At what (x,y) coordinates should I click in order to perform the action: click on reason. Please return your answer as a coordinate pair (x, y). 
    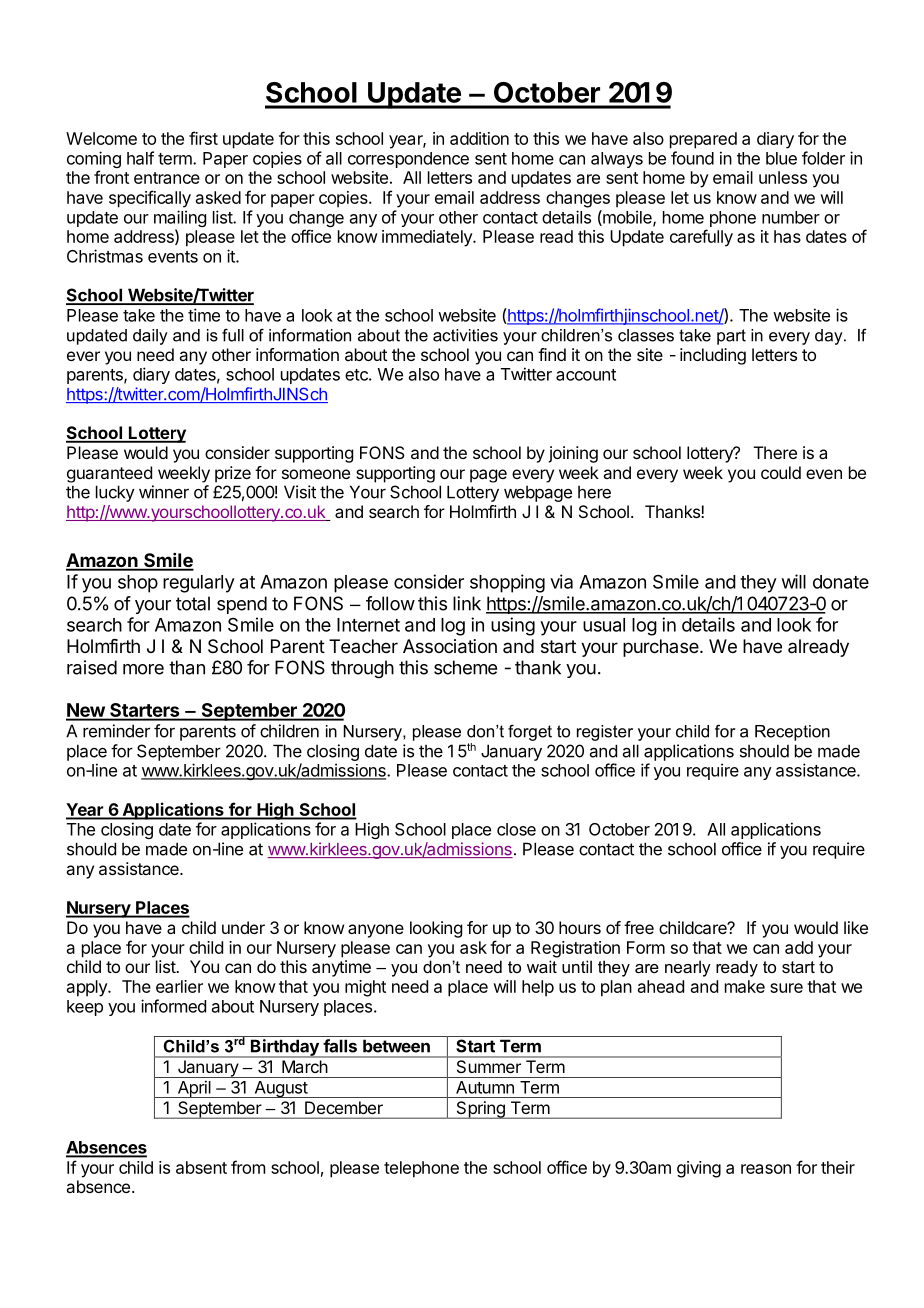
    Looking at the image, I should click on (766, 1169).
